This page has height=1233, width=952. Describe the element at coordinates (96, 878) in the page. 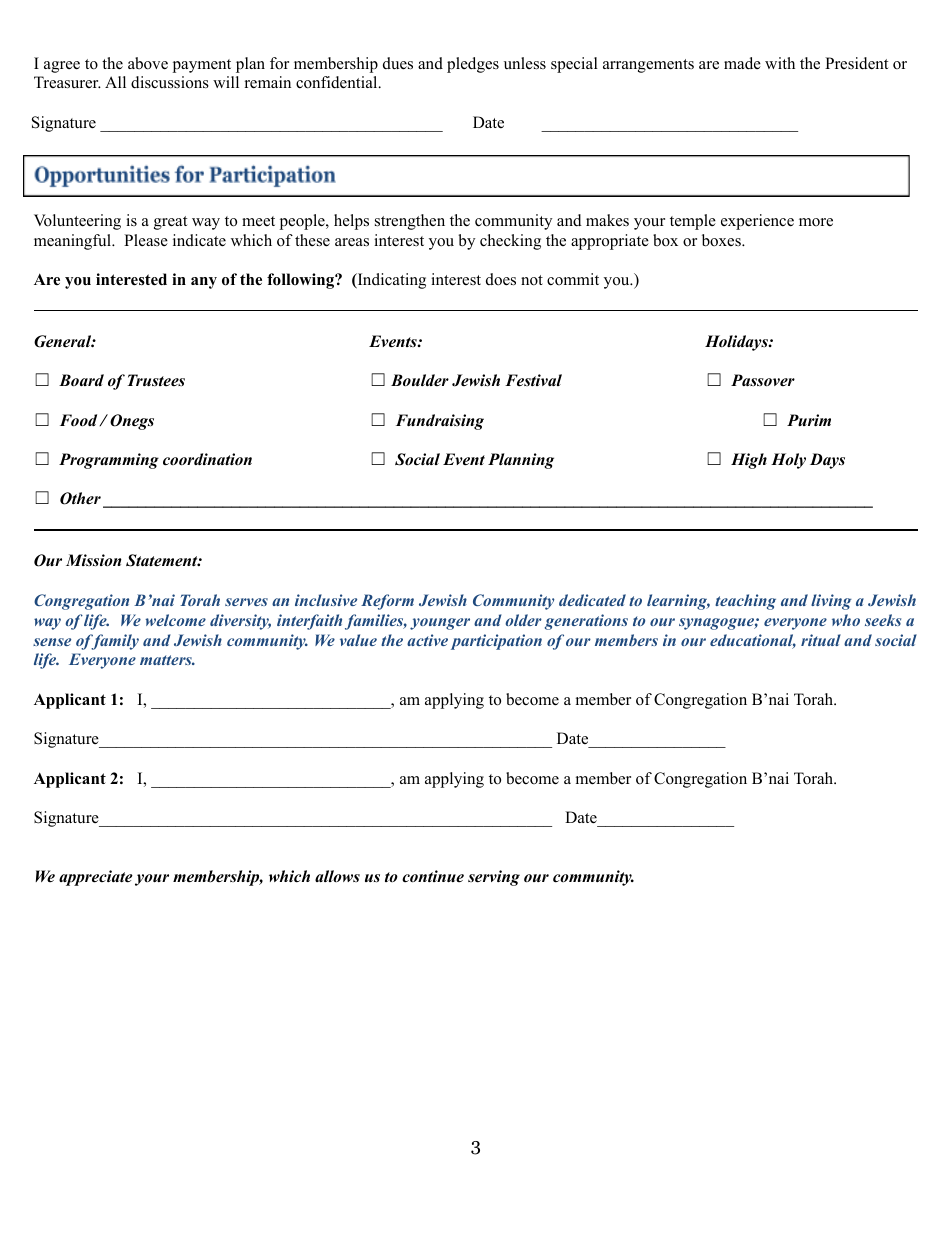

I see `appreciate` at that location.
